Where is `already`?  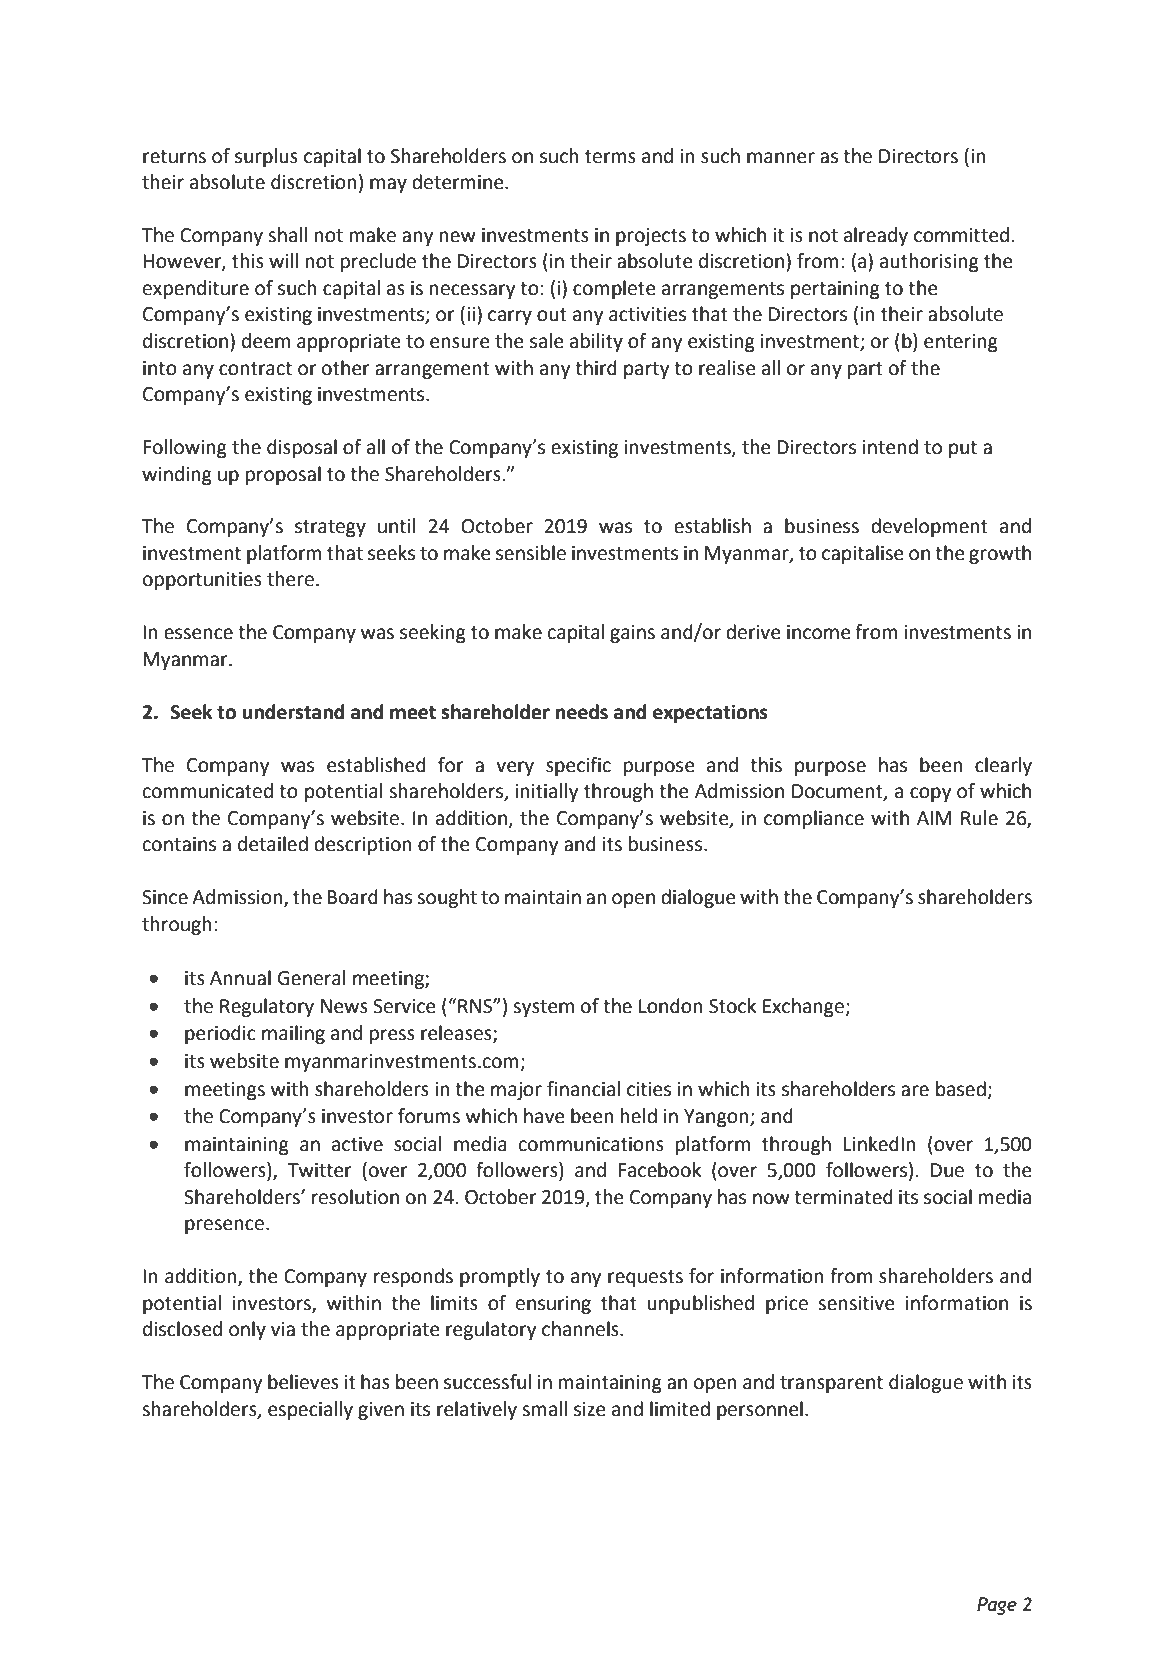
already is located at coordinates (876, 236).
